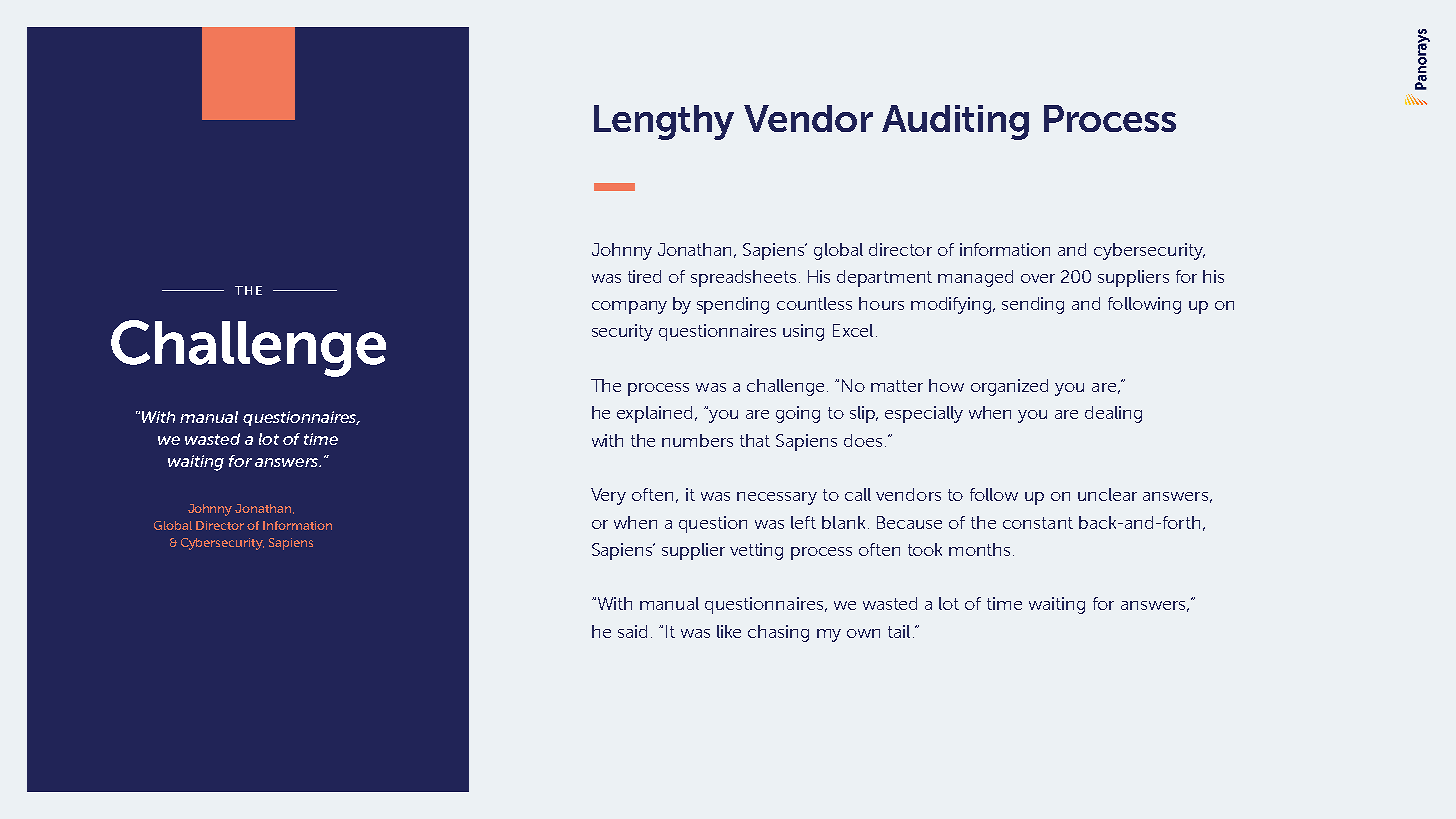 The image size is (1456, 819). Describe the element at coordinates (697, 440) in the screenshot. I see `numbers` at that location.
